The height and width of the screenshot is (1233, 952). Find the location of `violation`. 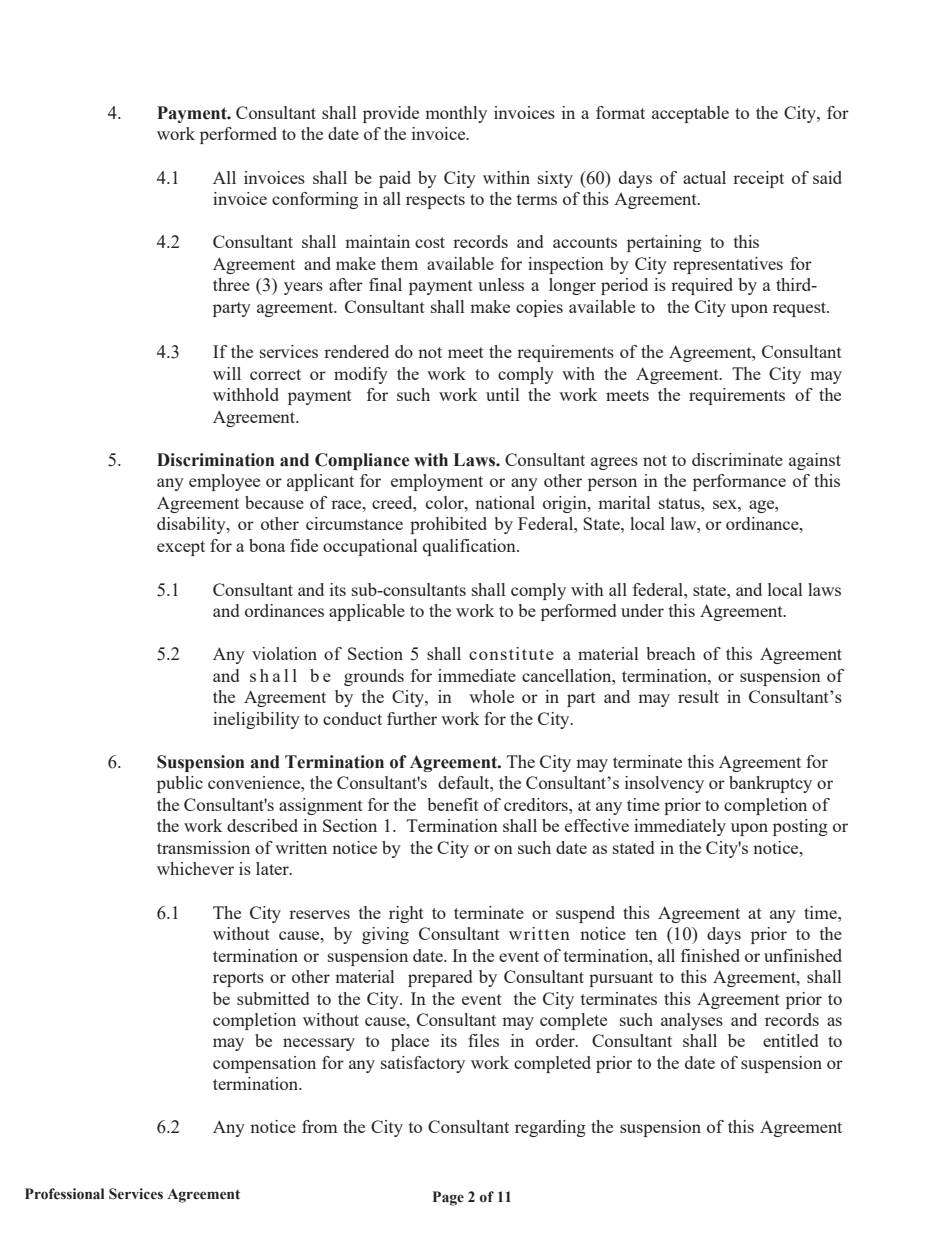

violation is located at coordinates (284, 653).
